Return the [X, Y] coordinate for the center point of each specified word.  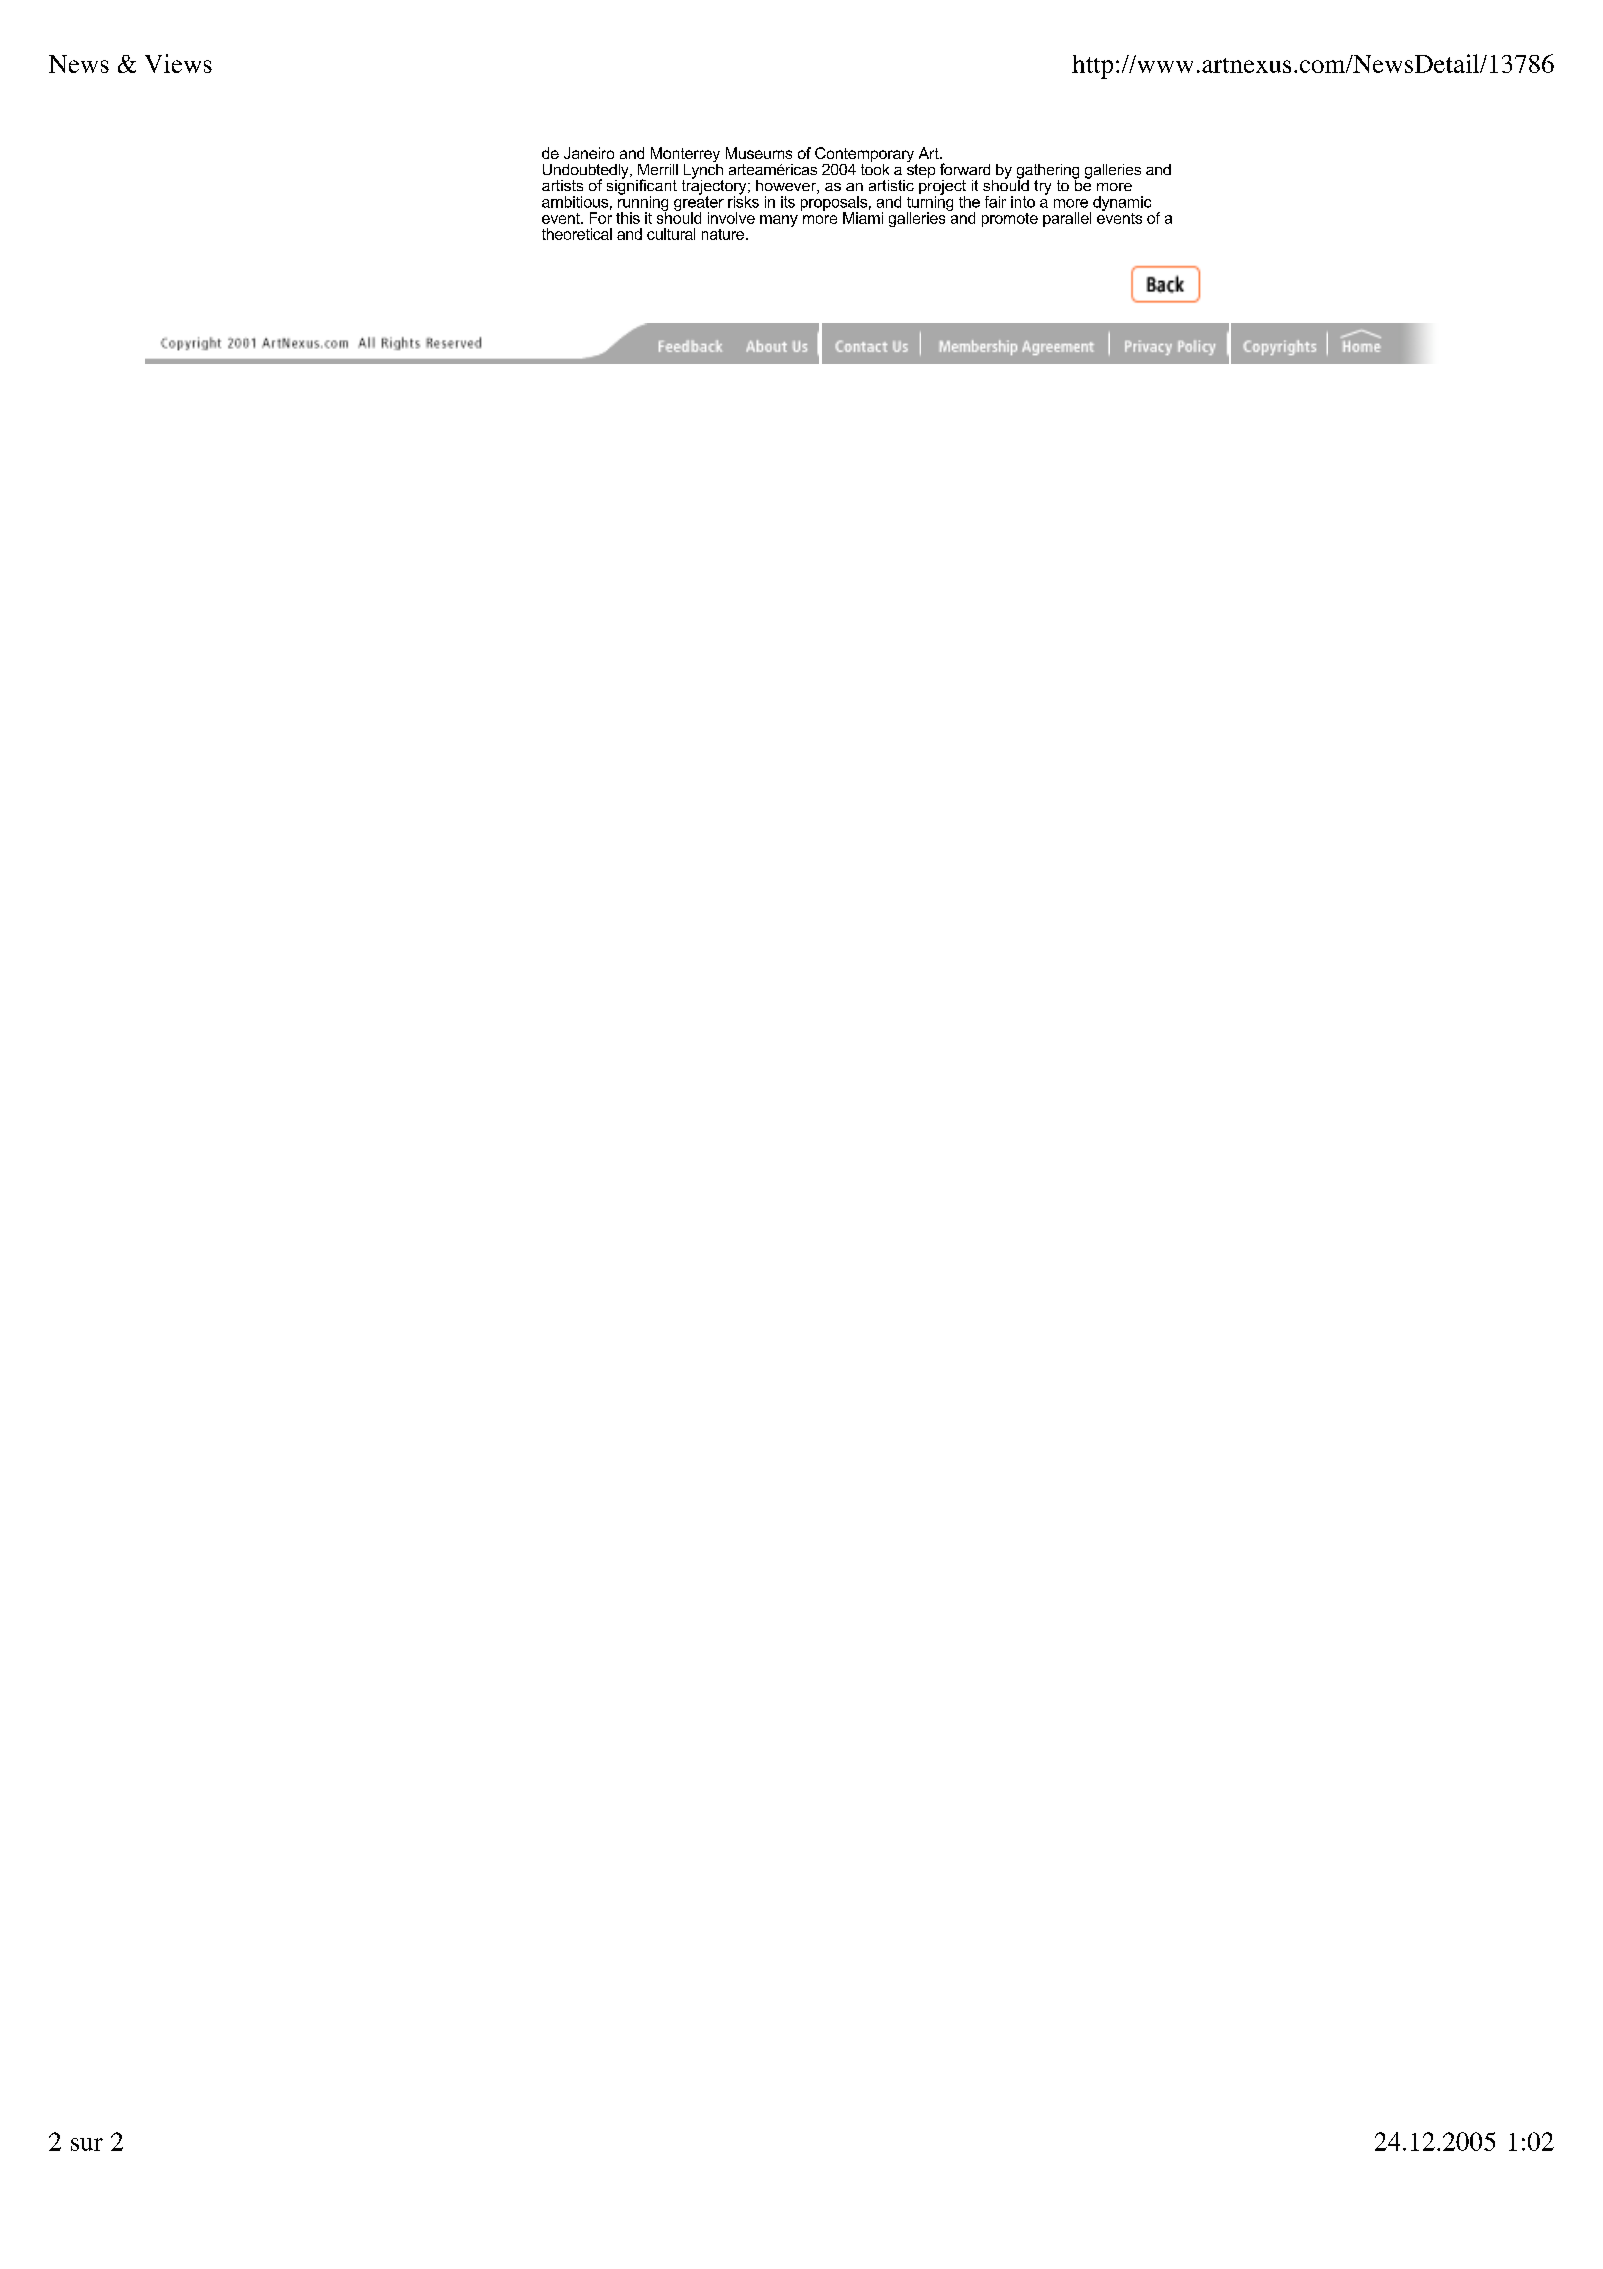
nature [724, 234]
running [643, 203]
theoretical [577, 234]
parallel [1067, 219]
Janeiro [589, 153]
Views [178, 63]
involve [731, 218]
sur [87, 2144]
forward [965, 169]
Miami [863, 218]
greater [699, 203]
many [779, 221]
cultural [671, 234]
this [628, 218]
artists [562, 185]
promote [1010, 220]
